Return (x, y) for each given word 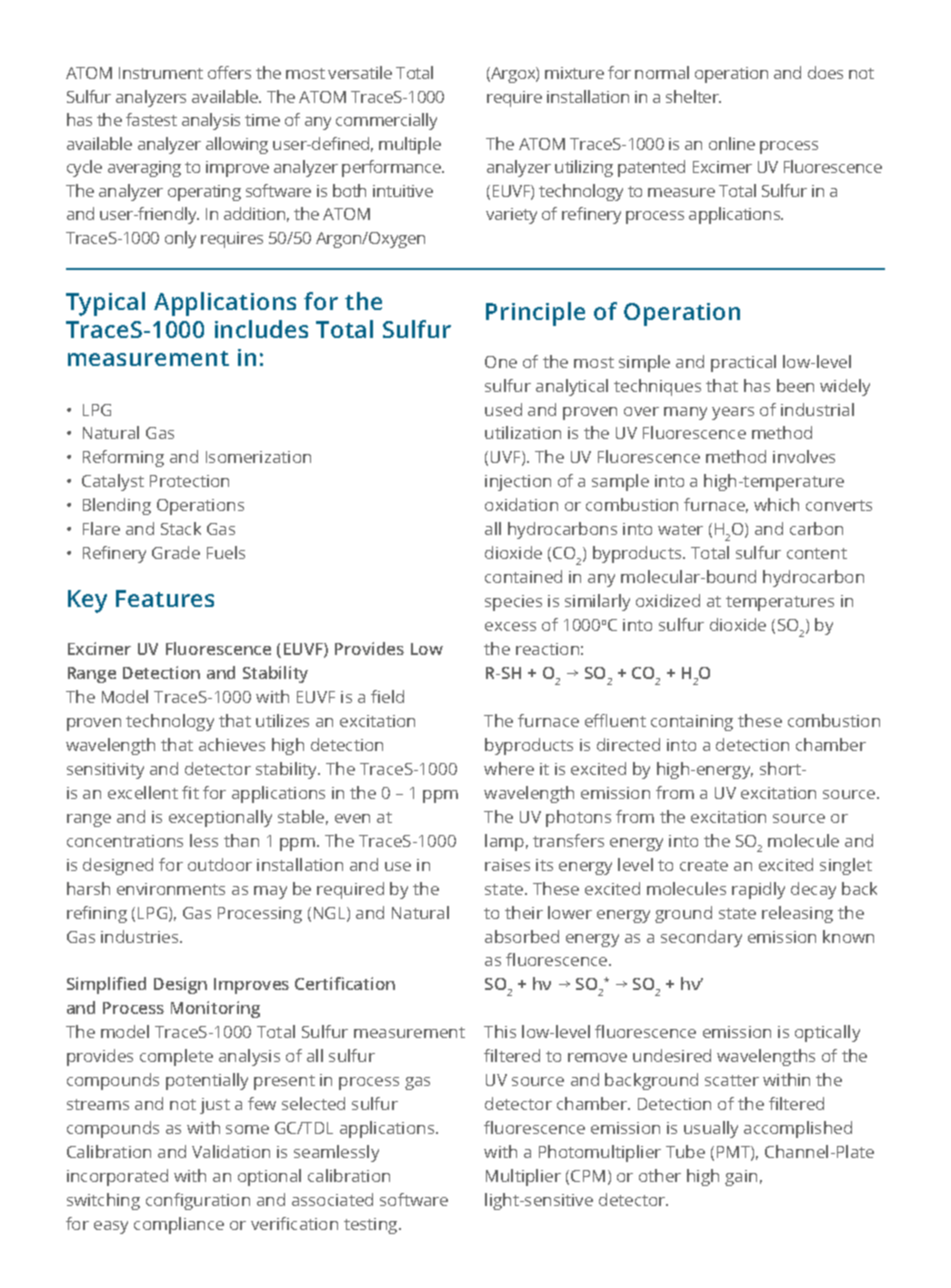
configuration (198, 1201)
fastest (151, 119)
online (732, 143)
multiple (410, 145)
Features (165, 598)
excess (510, 626)
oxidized (668, 600)
